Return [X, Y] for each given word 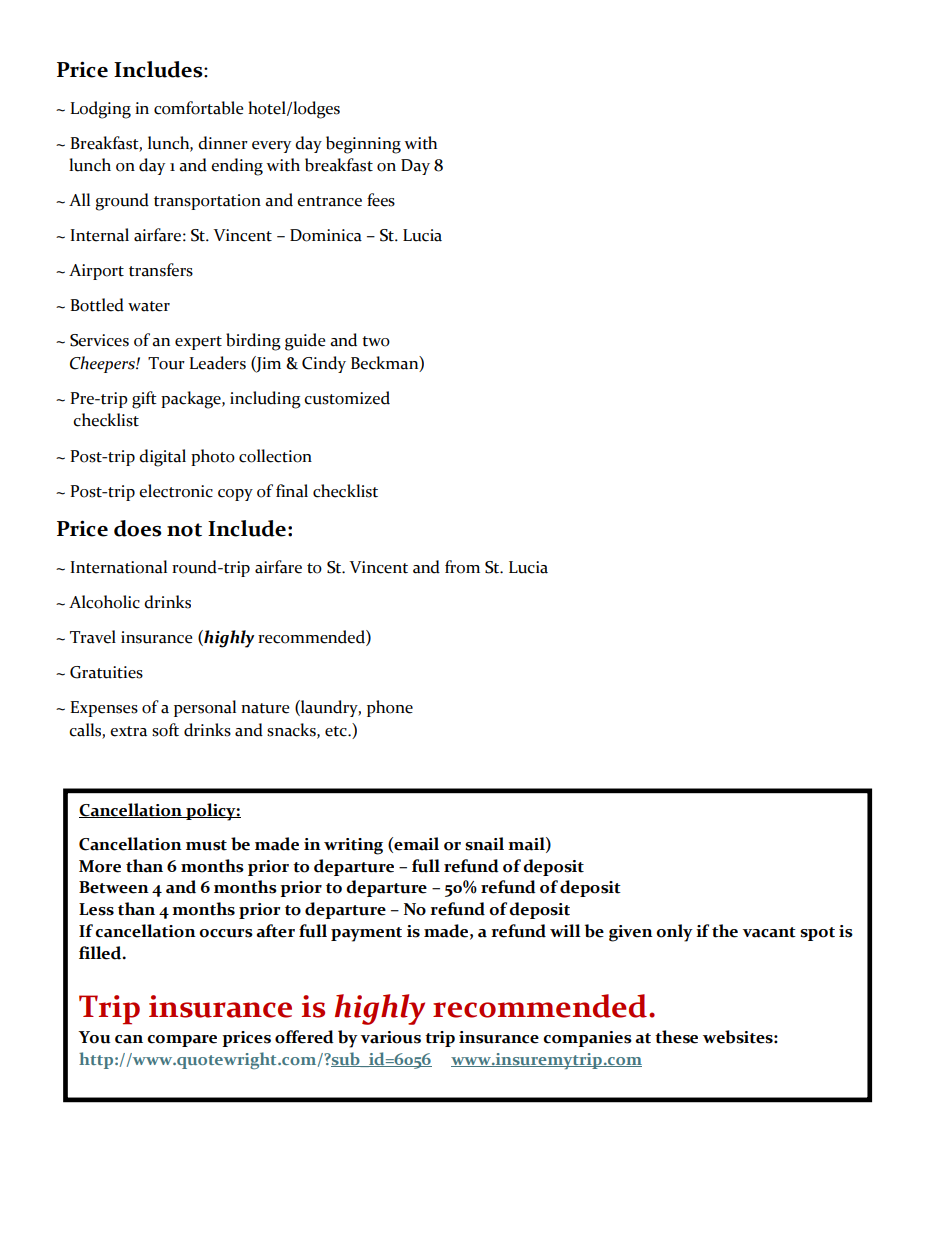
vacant [769, 932]
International [118, 567]
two [376, 341]
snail [484, 844]
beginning [363, 145]
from [462, 567]
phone [390, 708]
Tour [166, 363]
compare [182, 1041]
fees [381, 200]
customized [347, 398]
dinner [223, 143]
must [206, 845]
